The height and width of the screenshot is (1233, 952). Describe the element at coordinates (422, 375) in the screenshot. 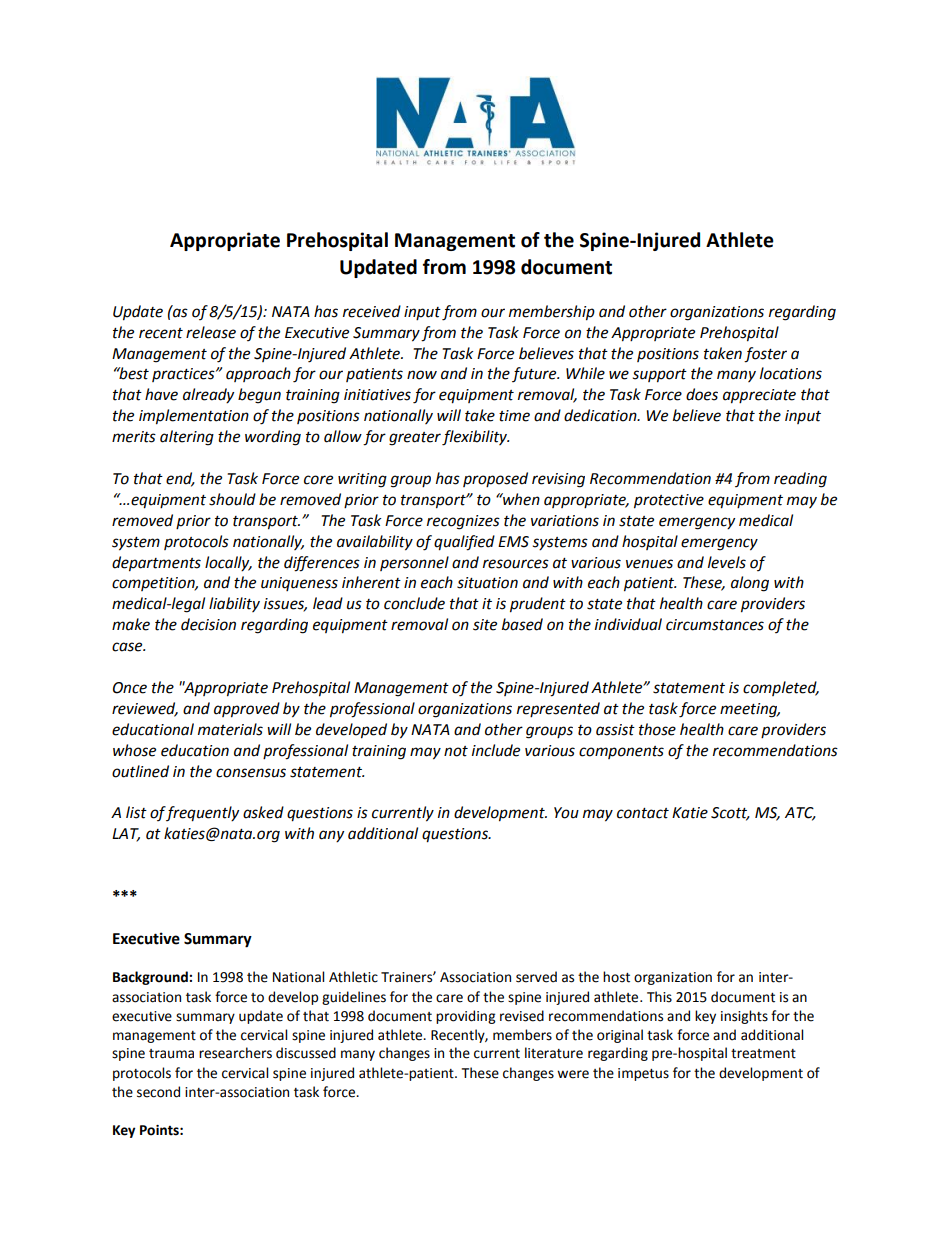

I see `now` at that location.
